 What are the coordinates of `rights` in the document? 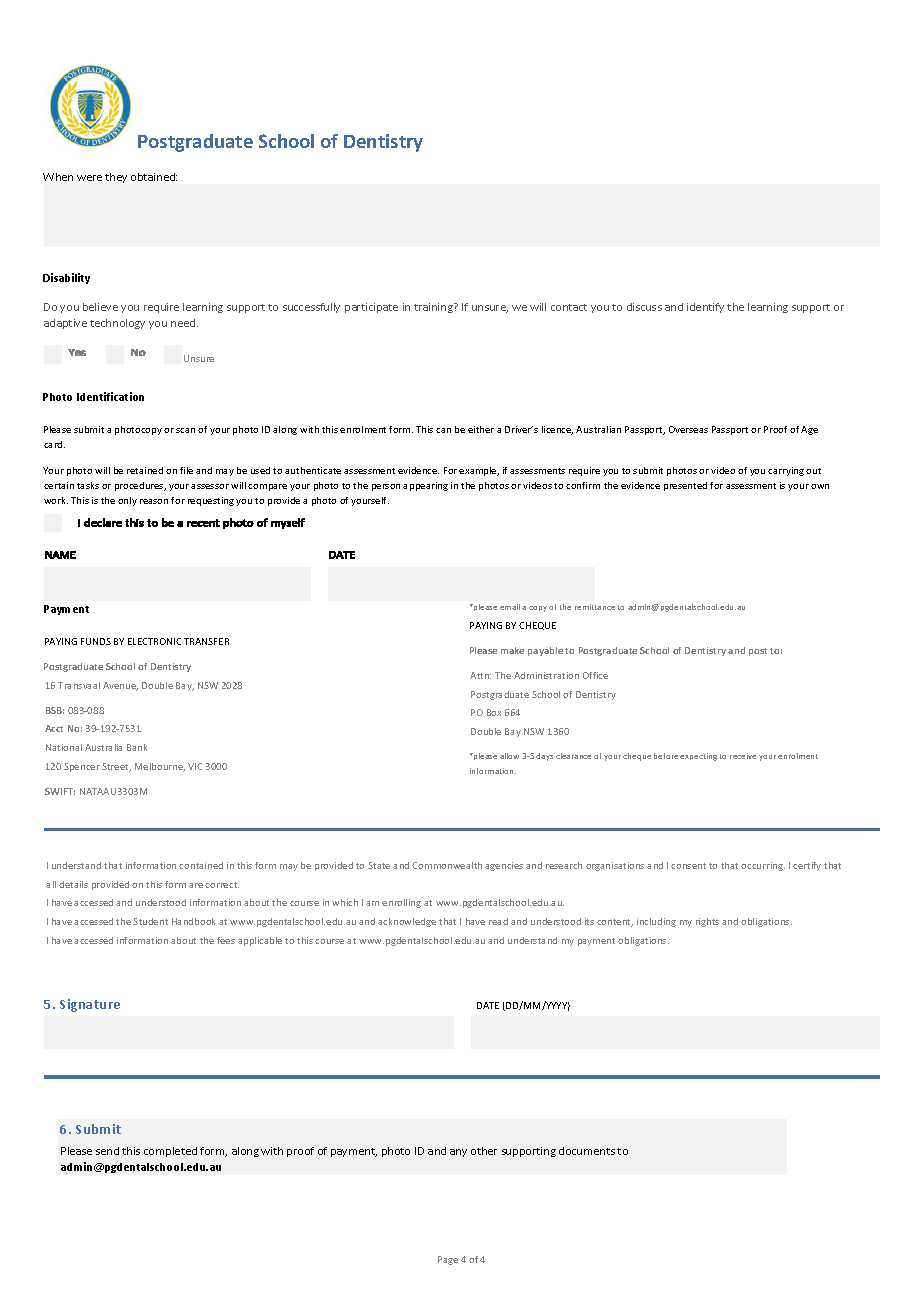 It's located at (707, 922).
